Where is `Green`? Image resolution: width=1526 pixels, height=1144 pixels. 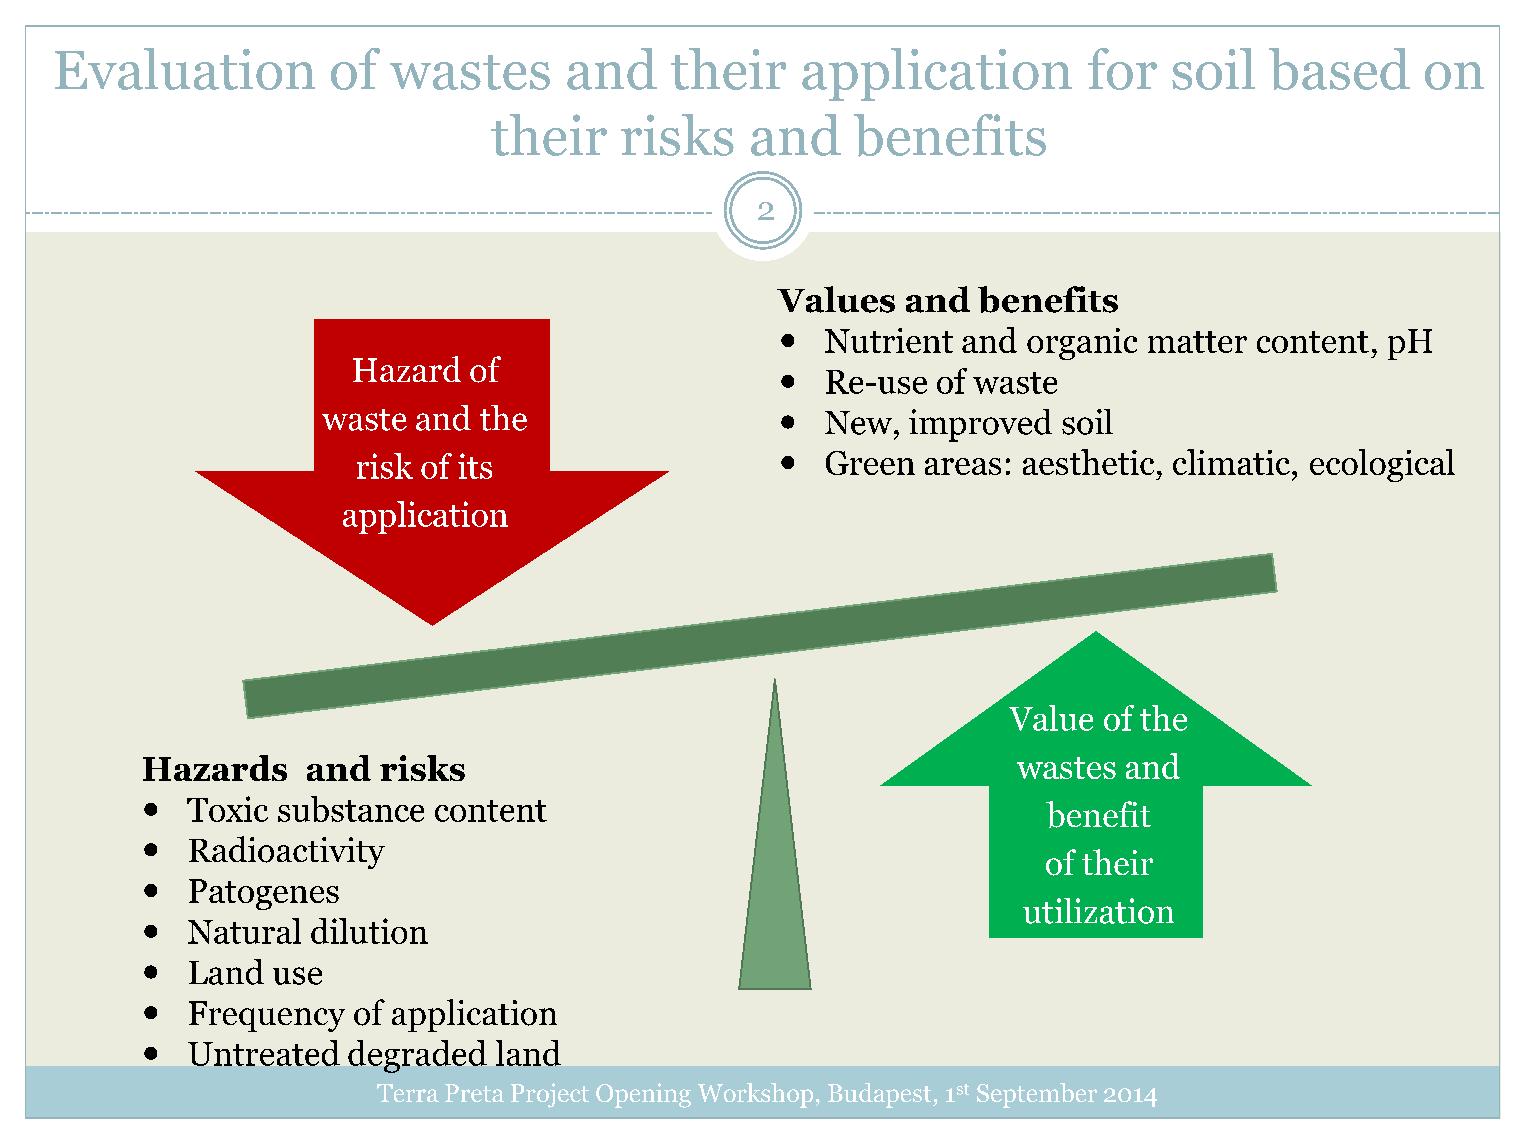
Green is located at coordinates (870, 463).
